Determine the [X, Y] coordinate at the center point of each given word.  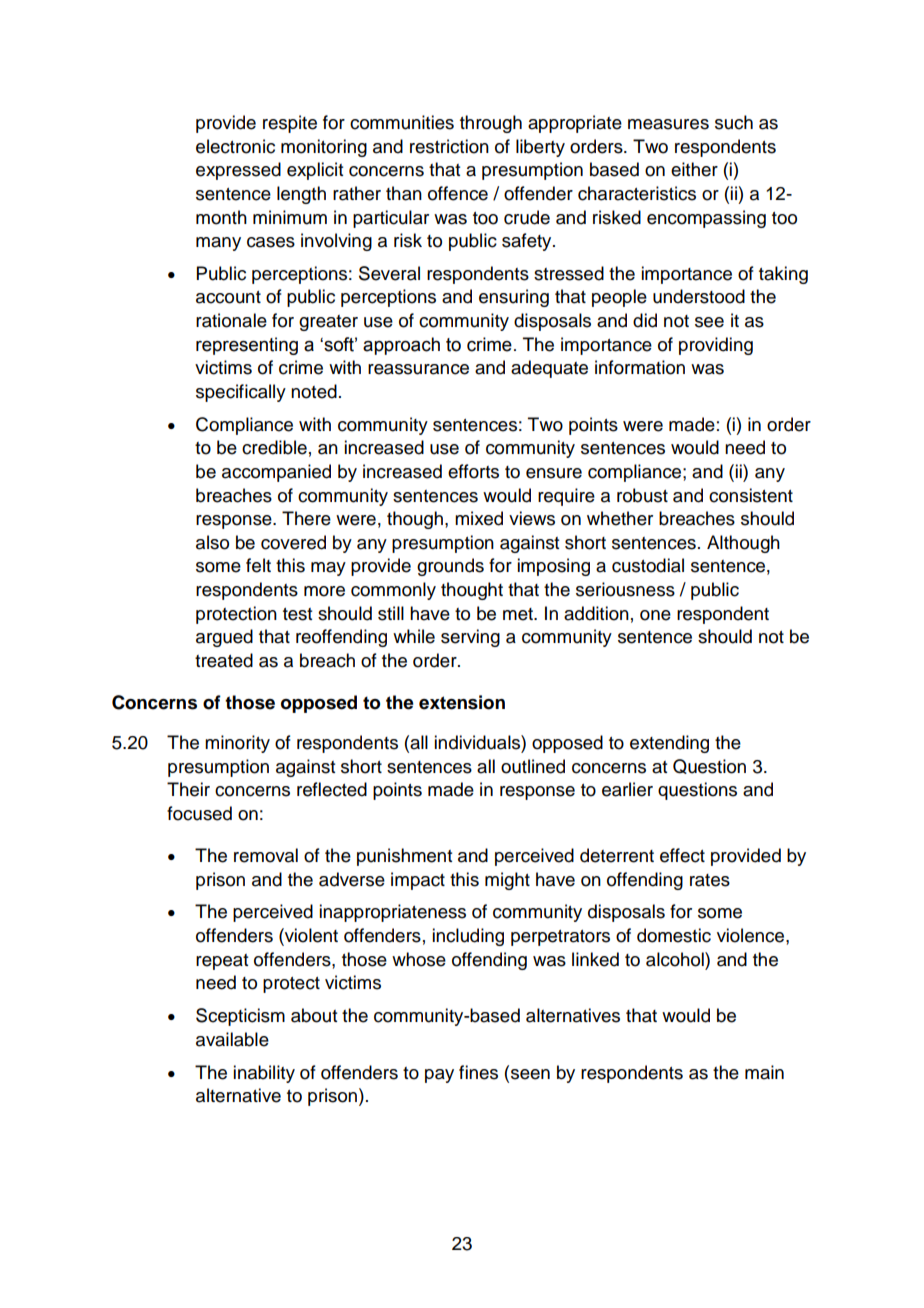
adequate [549, 369]
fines [478, 1072]
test [297, 614]
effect [682, 855]
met [519, 614]
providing [716, 346]
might [507, 881]
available [232, 1039]
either [694, 169]
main [764, 1072]
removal [266, 855]
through [491, 124]
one [655, 615]
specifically [241, 393]
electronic [235, 146]
